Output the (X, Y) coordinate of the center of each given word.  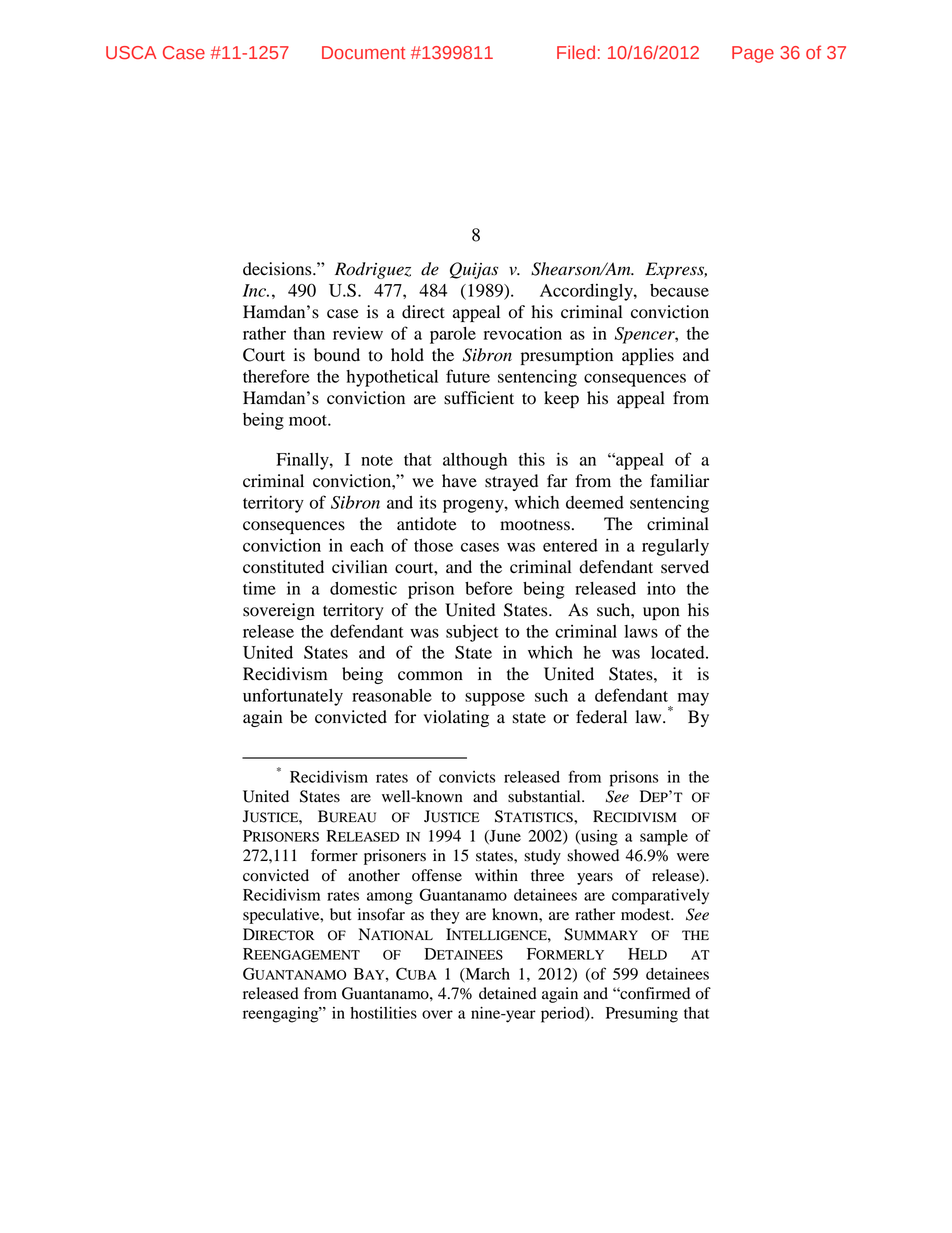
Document (363, 52)
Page (753, 54)
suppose (495, 699)
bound (337, 355)
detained (508, 993)
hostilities (383, 1013)
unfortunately (293, 697)
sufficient (479, 398)
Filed (576, 52)
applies (648, 356)
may (693, 699)
